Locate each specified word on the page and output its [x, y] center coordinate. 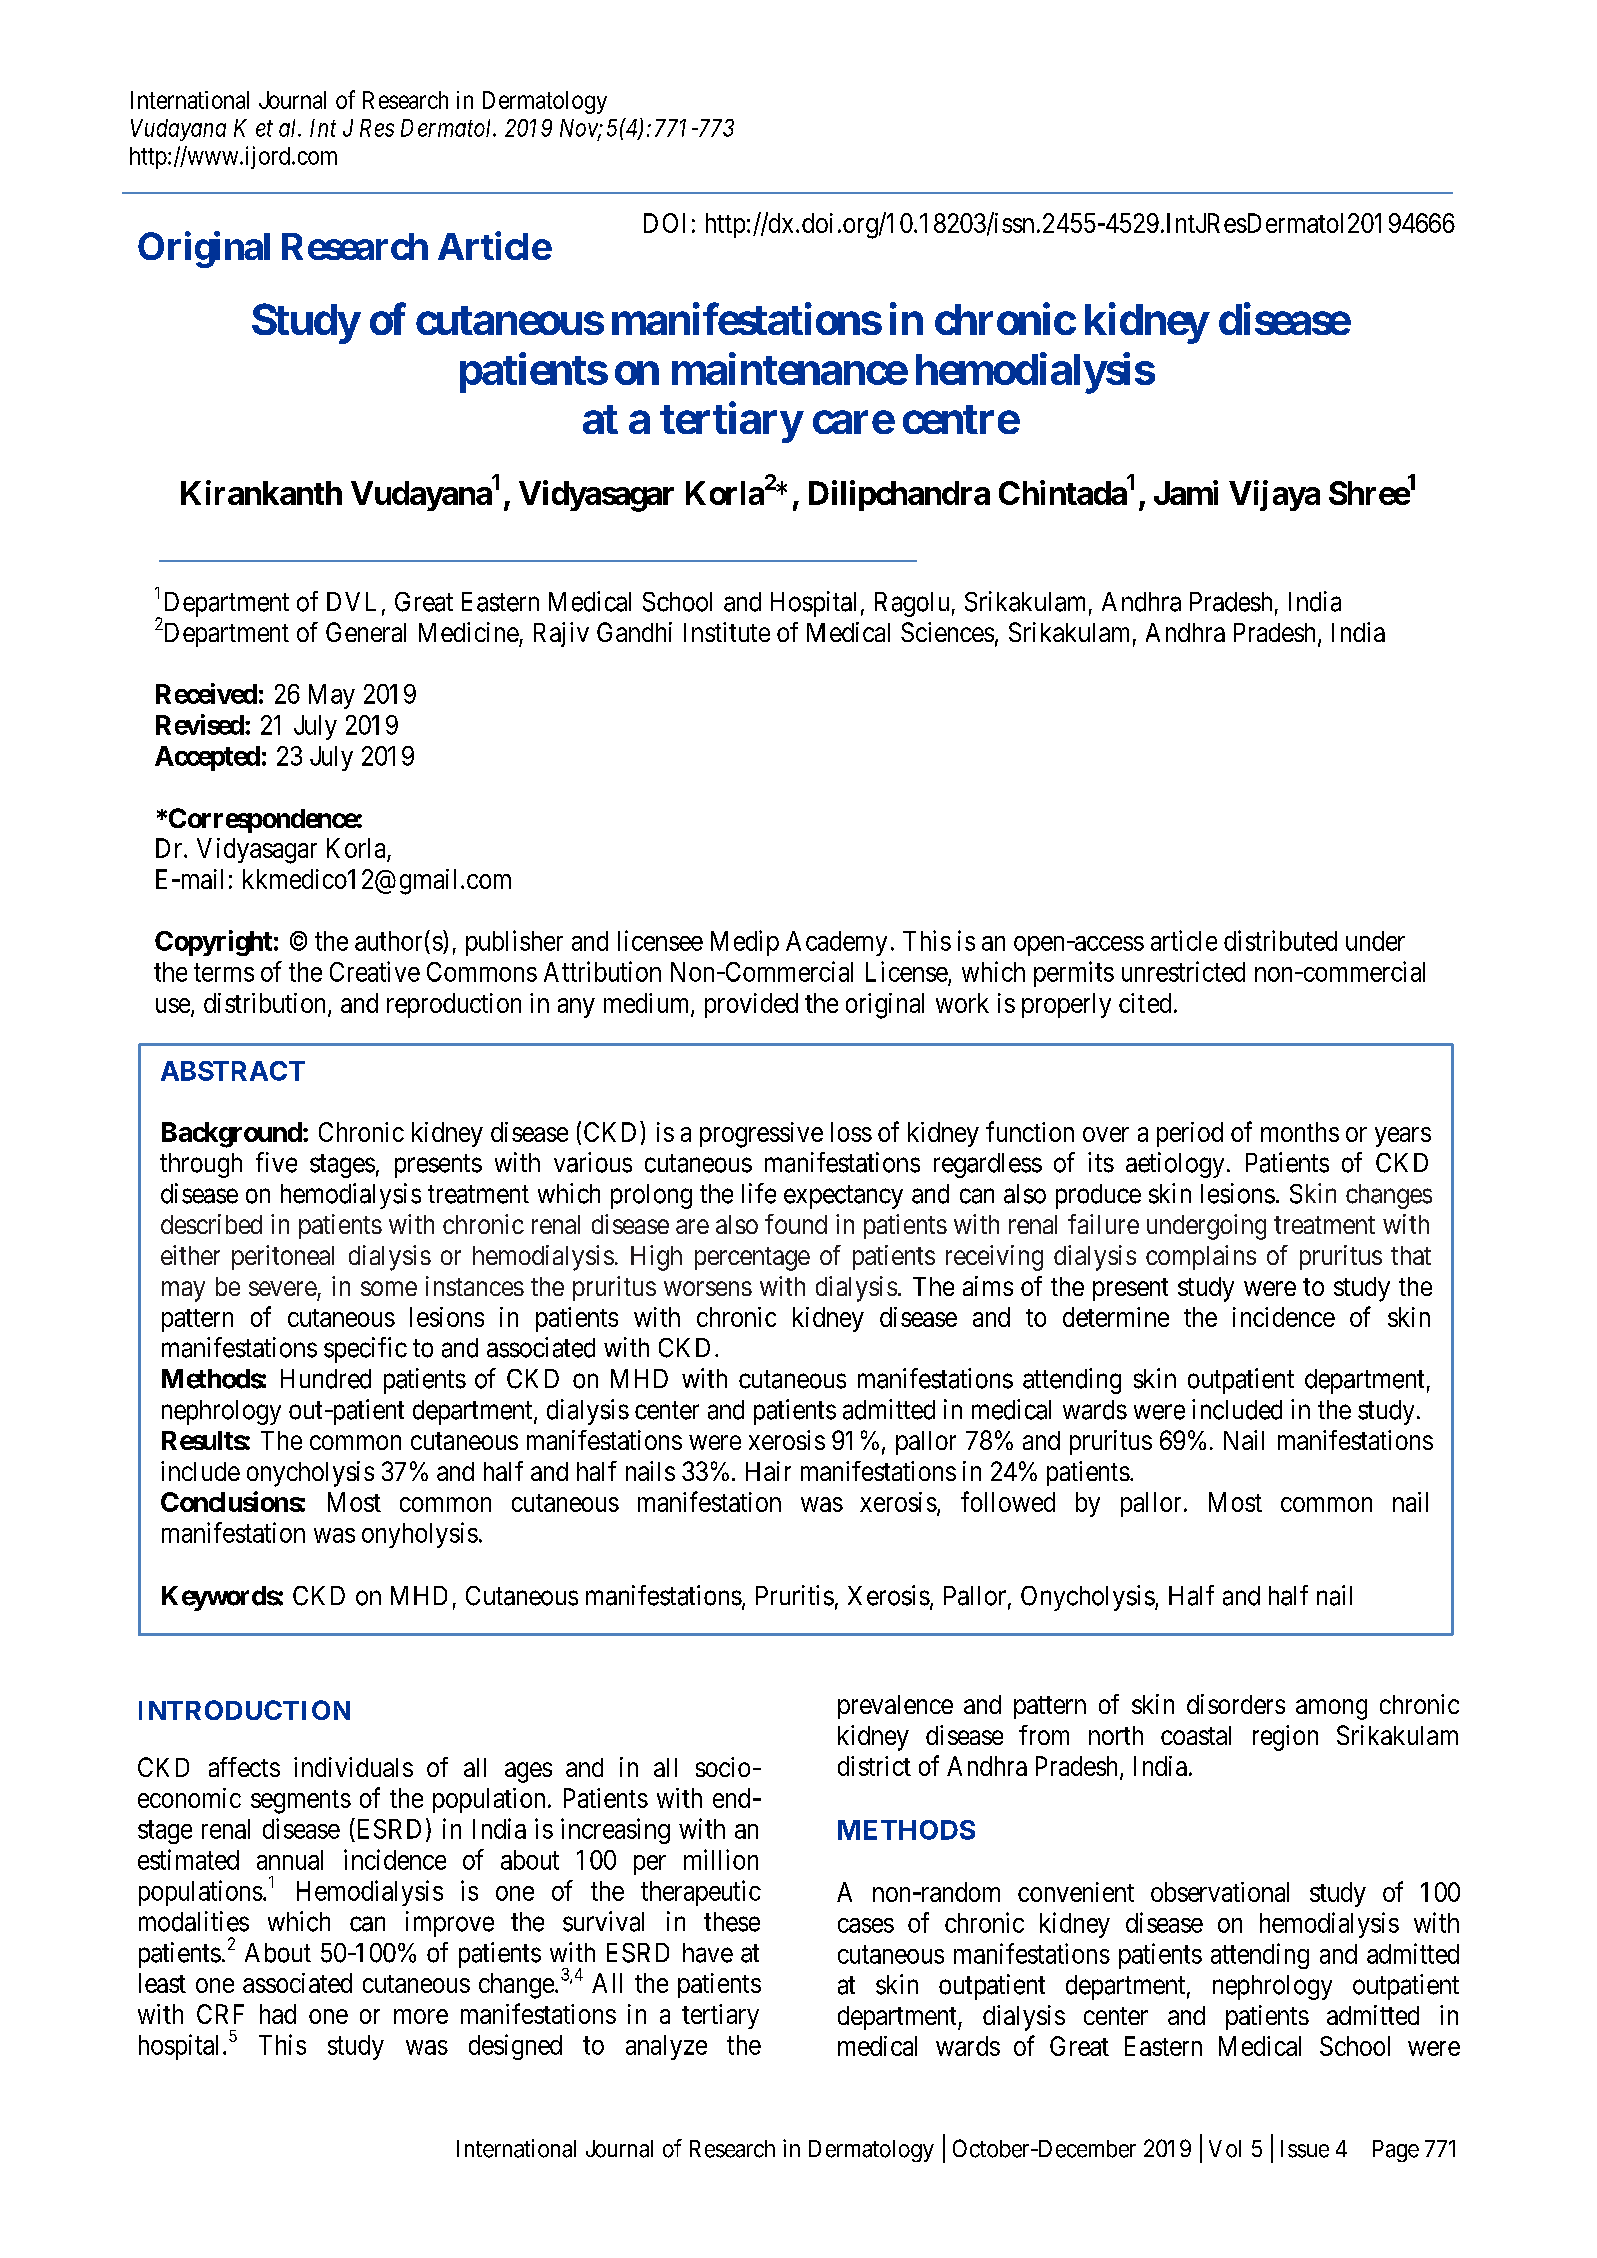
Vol [1225, 2149]
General [366, 632]
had [278, 2014]
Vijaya [1274, 495]
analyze [666, 2047]
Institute [727, 632]
